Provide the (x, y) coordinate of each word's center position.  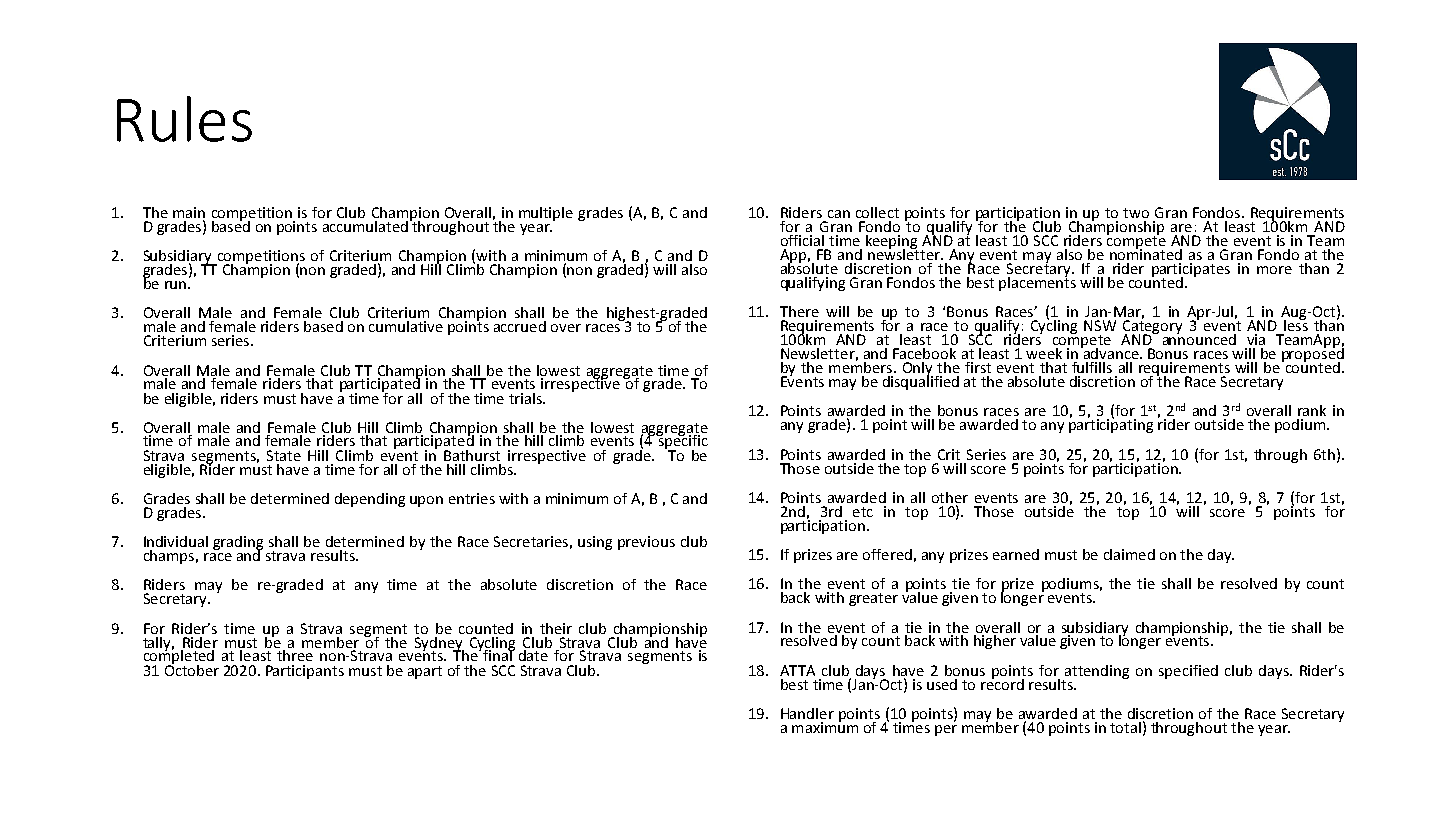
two (1136, 213)
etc (863, 512)
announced (1199, 338)
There (799, 311)
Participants (305, 672)
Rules (184, 119)
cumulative (406, 326)
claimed (1129, 554)
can (839, 214)
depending (370, 500)
